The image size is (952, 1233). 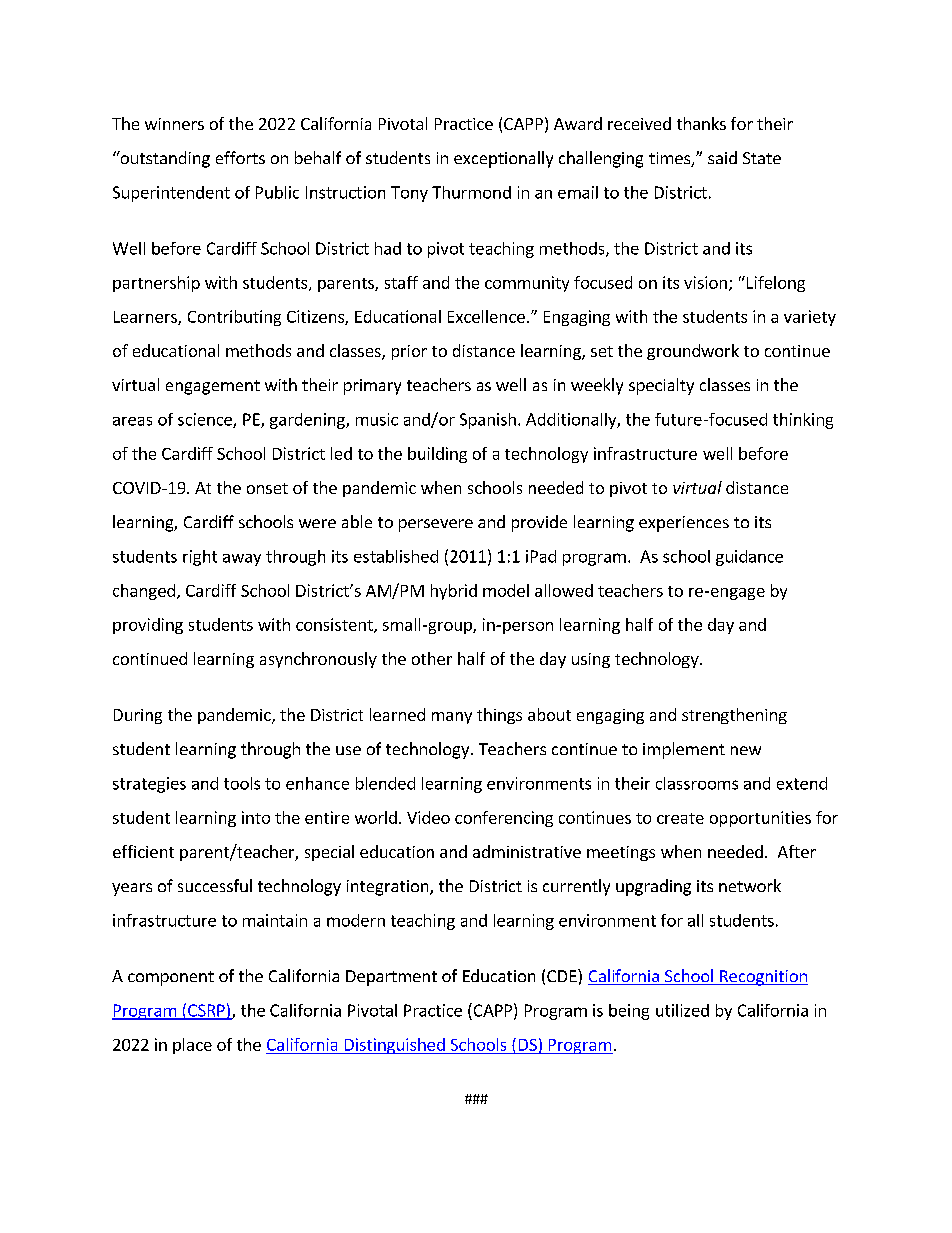 I want to click on Distinguished, so click(x=394, y=1046).
